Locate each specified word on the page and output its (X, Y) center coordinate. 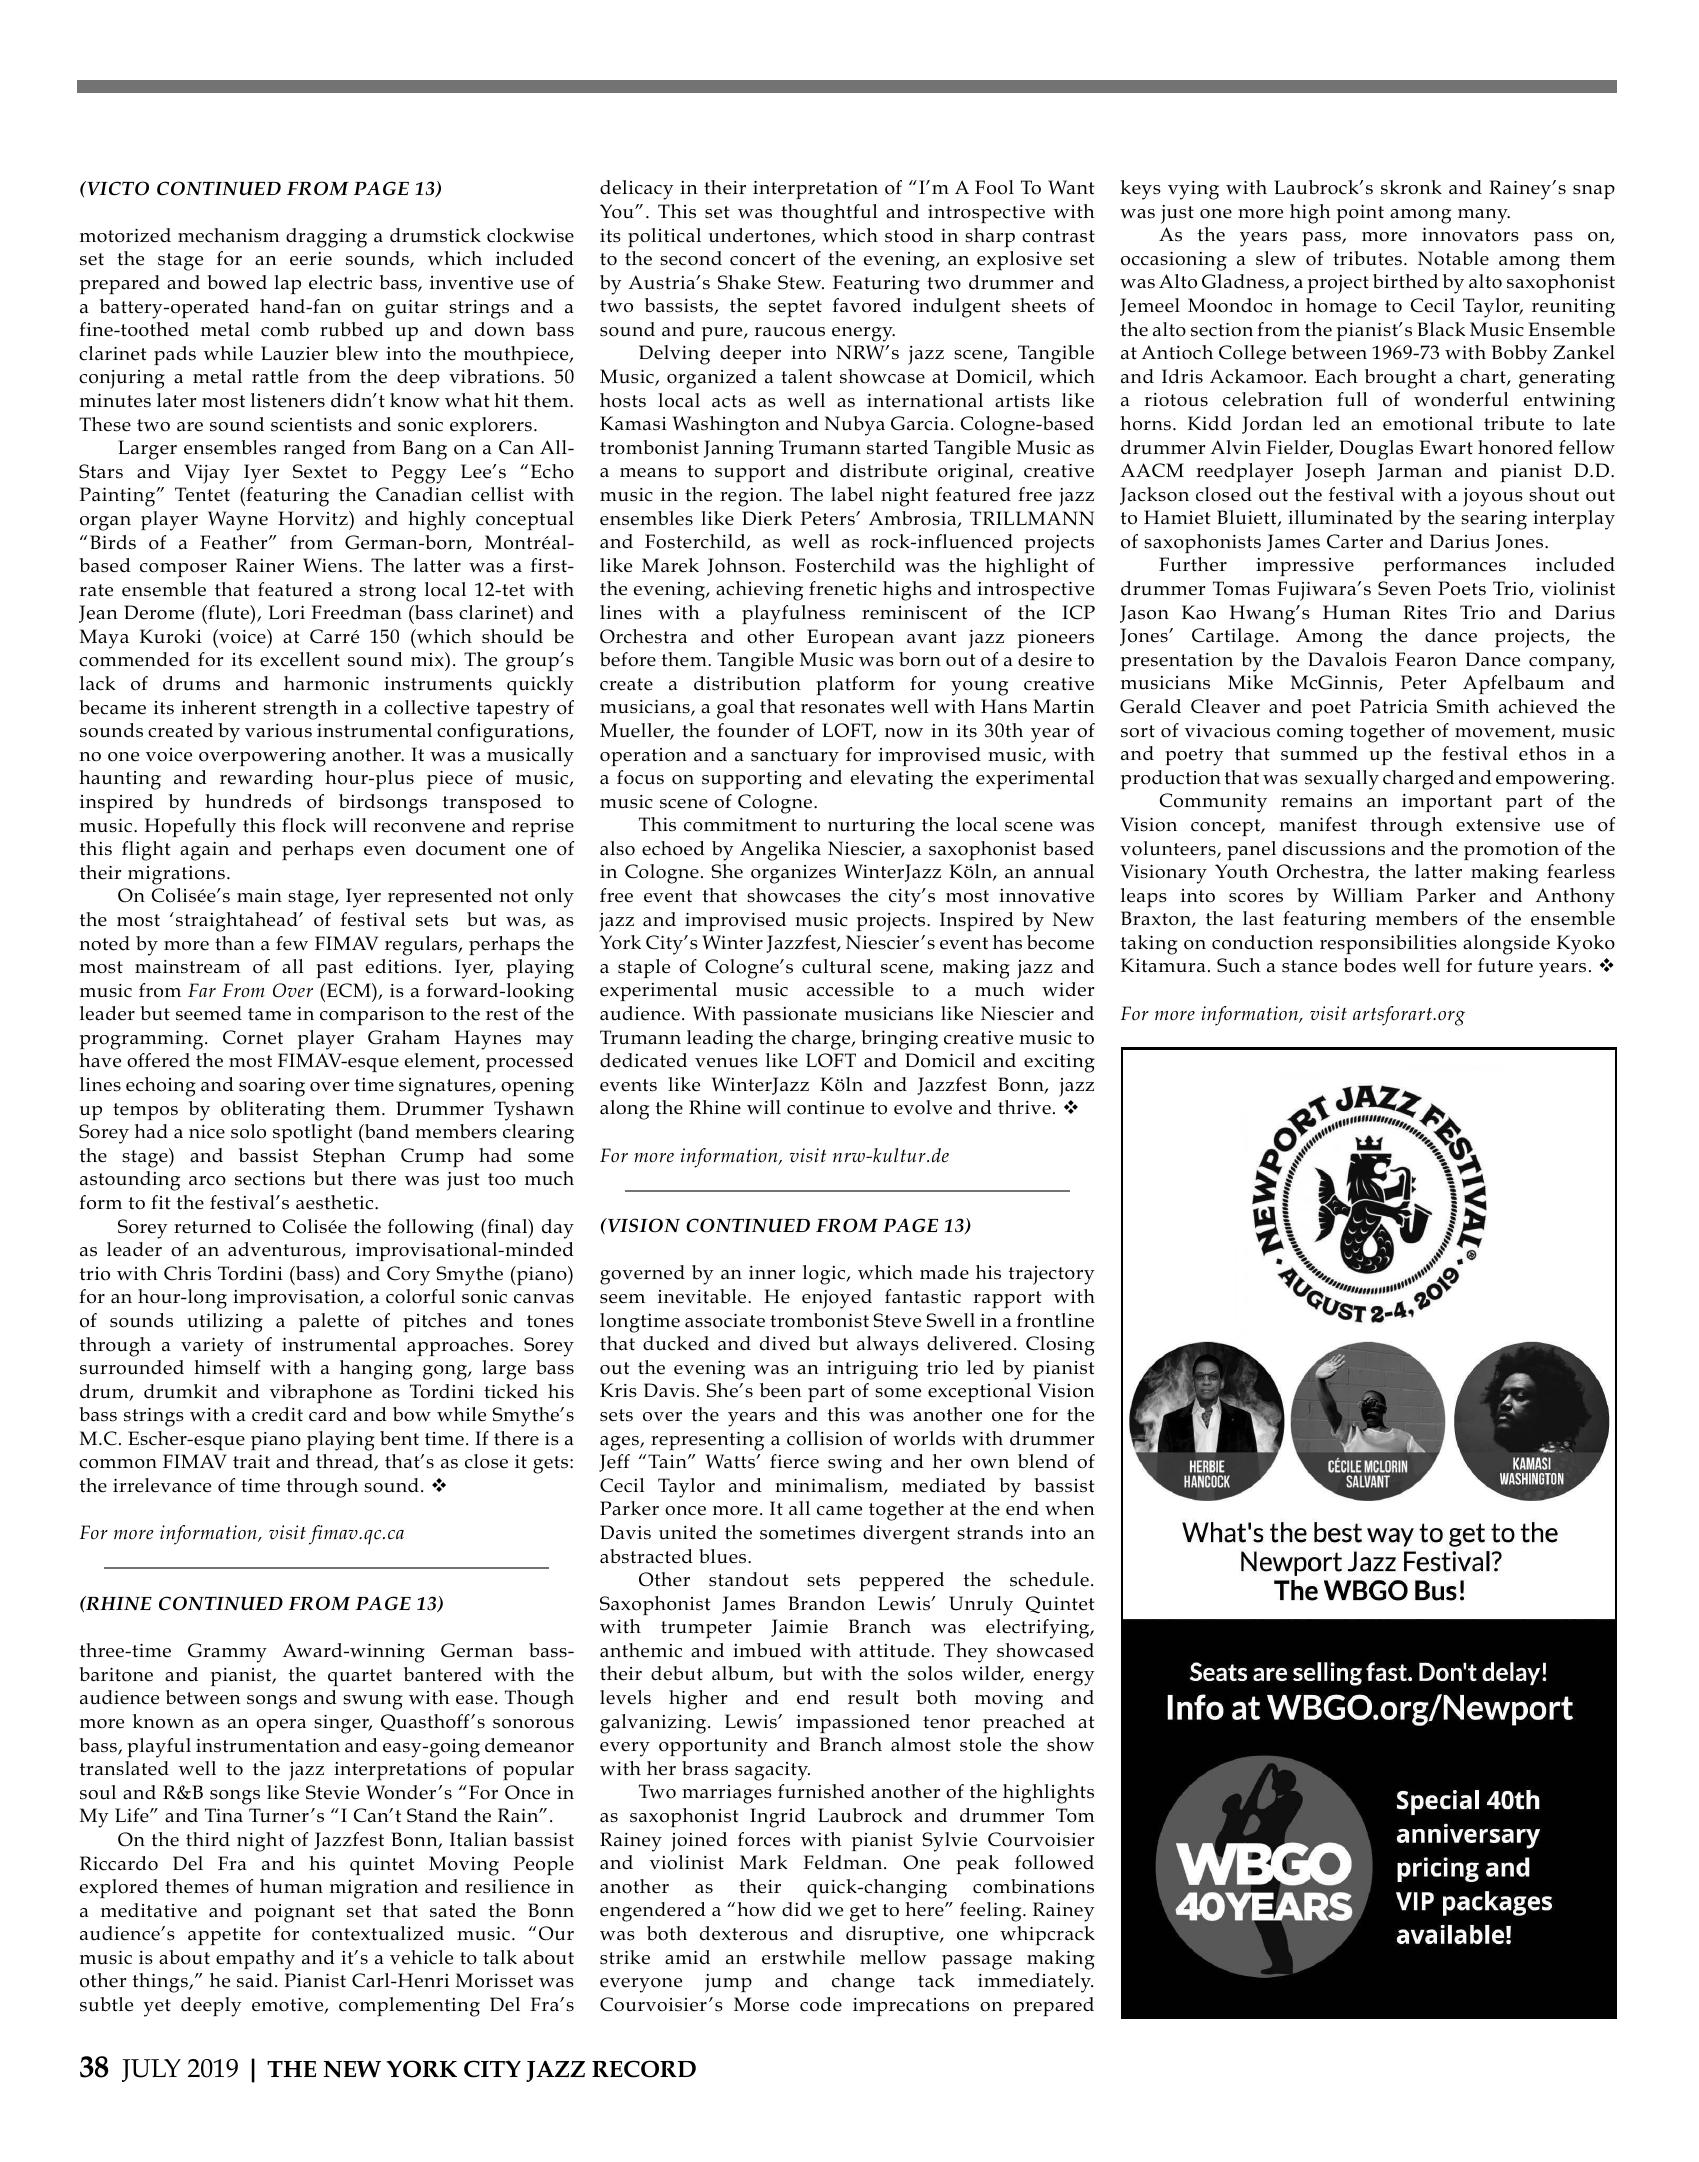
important (1447, 803)
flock (304, 825)
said (255, 1980)
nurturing (871, 827)
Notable (1453, 258)
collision (825, 1438)
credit (277, 1414)
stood (909, 235)
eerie (311, 259)
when (1070, 1508)
